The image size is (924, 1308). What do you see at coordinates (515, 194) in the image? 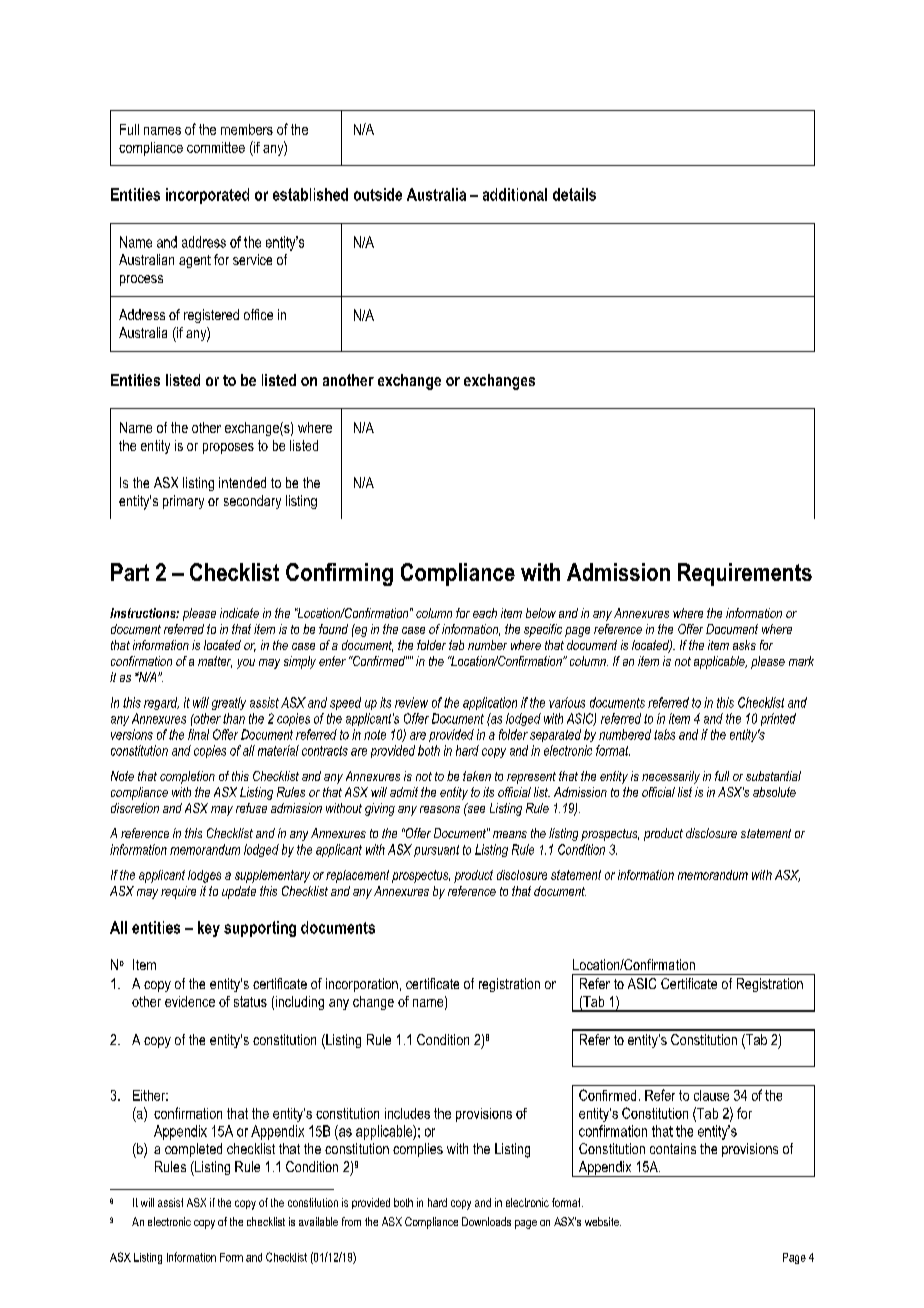
I see `additional` at bounding box center [515, 194].
